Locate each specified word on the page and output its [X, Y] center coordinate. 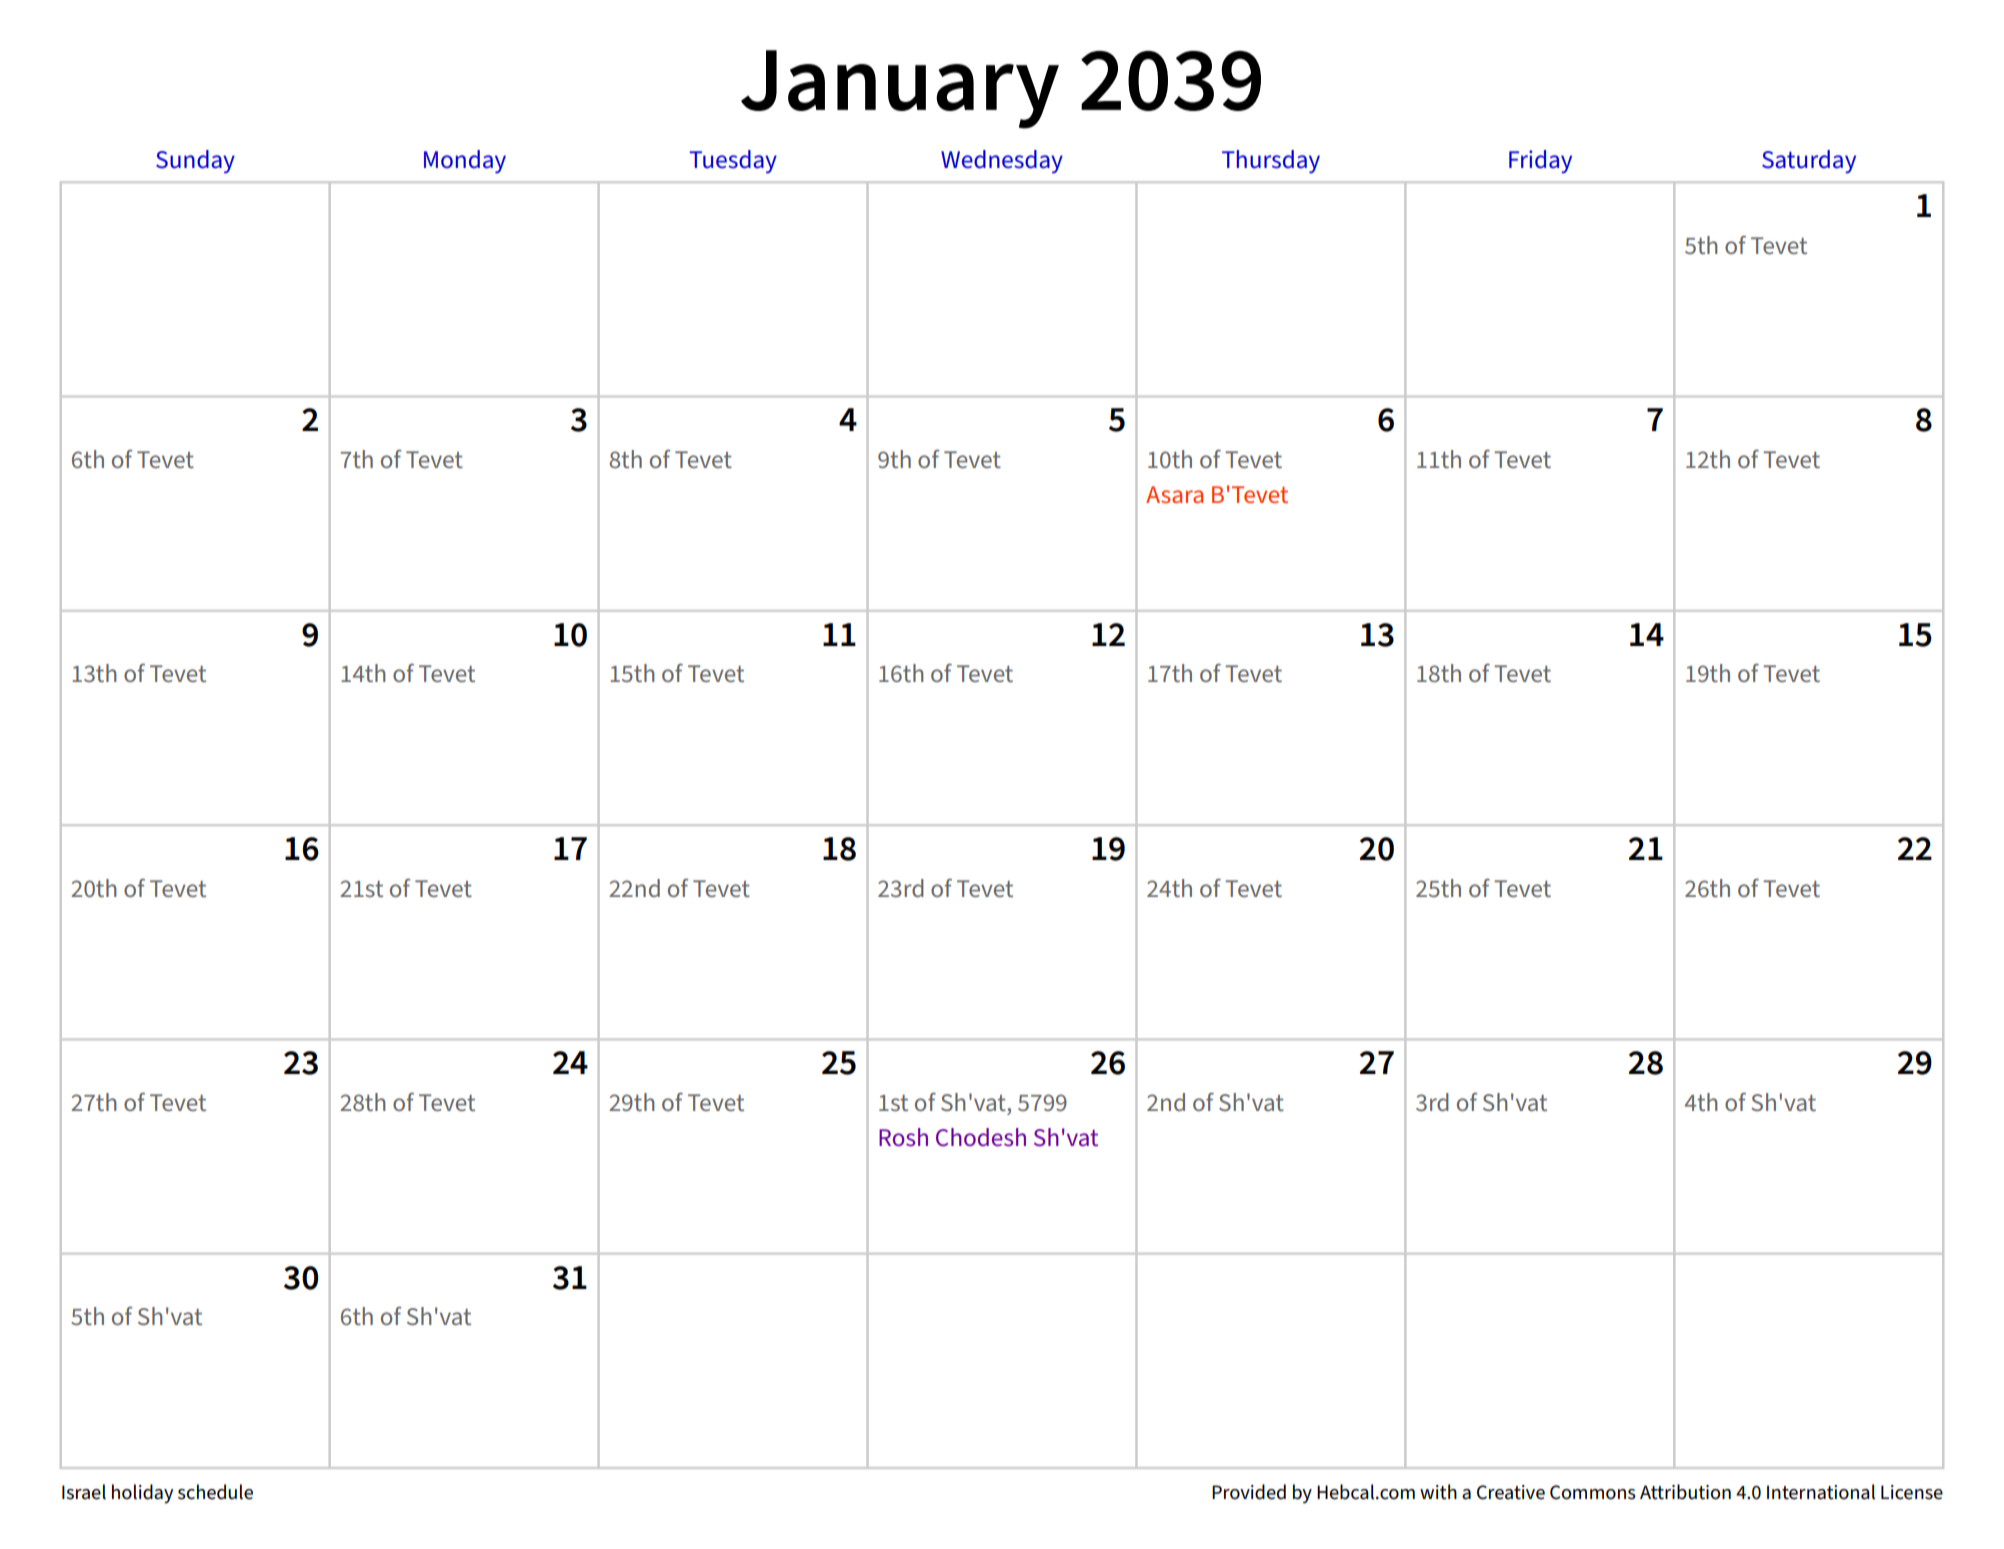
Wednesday [1002, 162]
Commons [1593, 1492]
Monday [465, 162]
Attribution [1685, 1492]
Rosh [903, 1137]
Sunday [195, 162]
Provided [1249, 1492]
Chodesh [981, 1137]
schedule [215, 1492]
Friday [1540, 162]
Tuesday [733, 162]
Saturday [1809, 162]
